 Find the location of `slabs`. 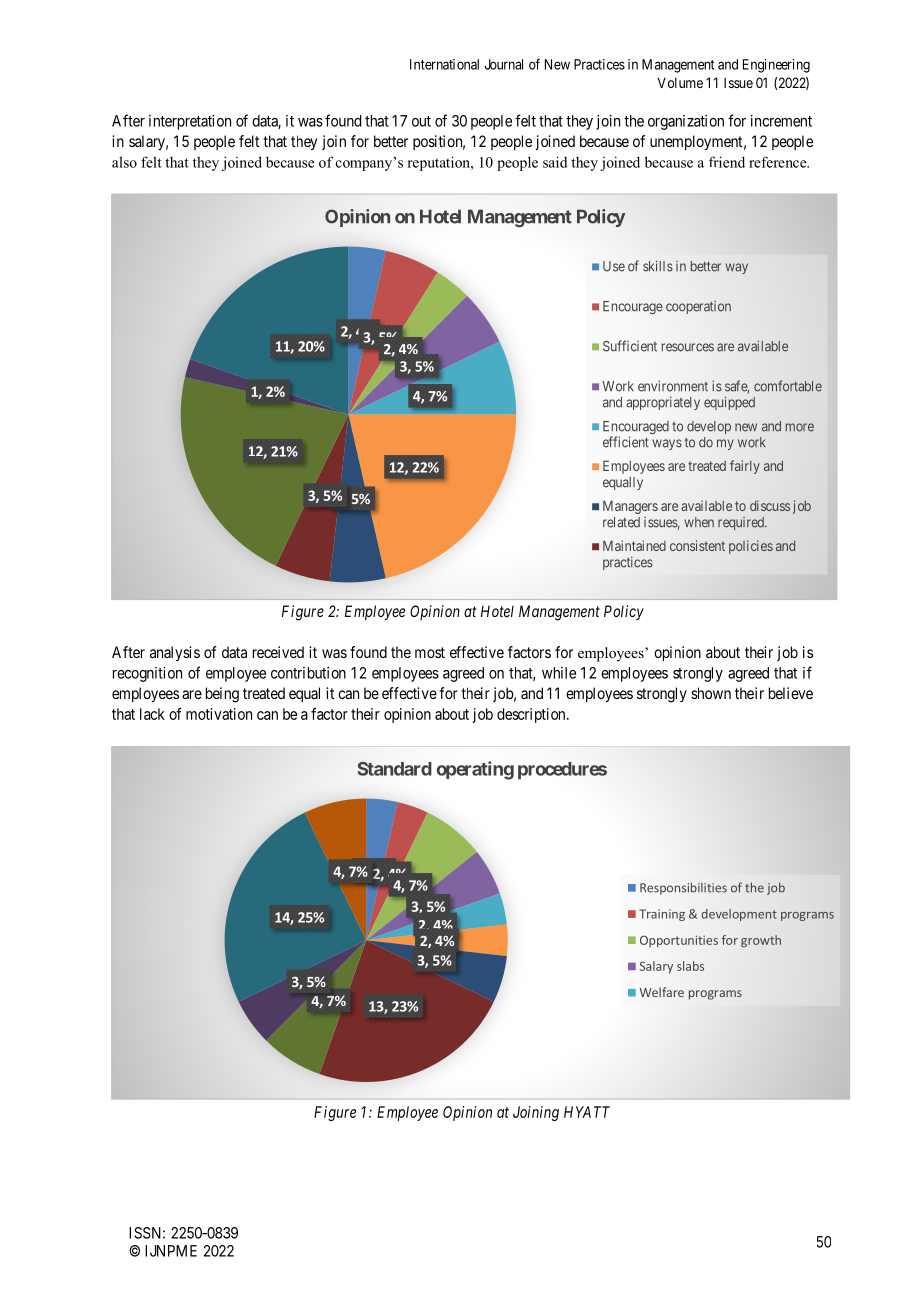

slabs is located at coordinates (690, 966).
